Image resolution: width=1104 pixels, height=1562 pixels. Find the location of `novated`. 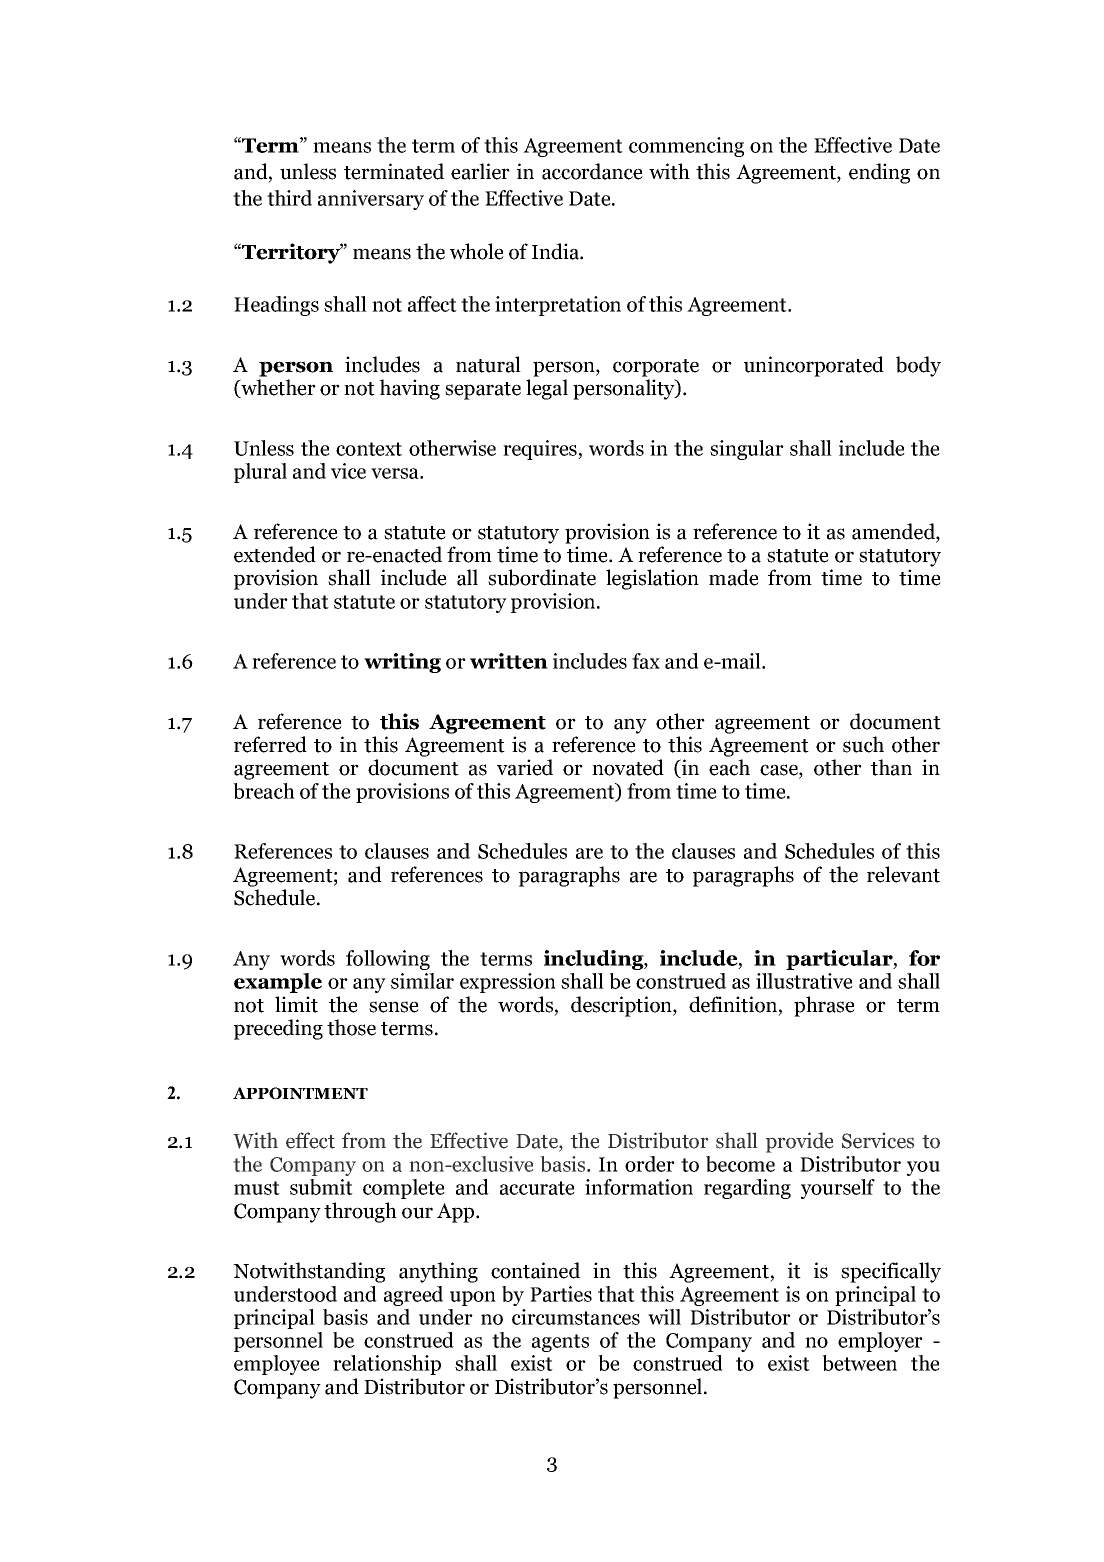

novated is located at coordinates (628, 767).
